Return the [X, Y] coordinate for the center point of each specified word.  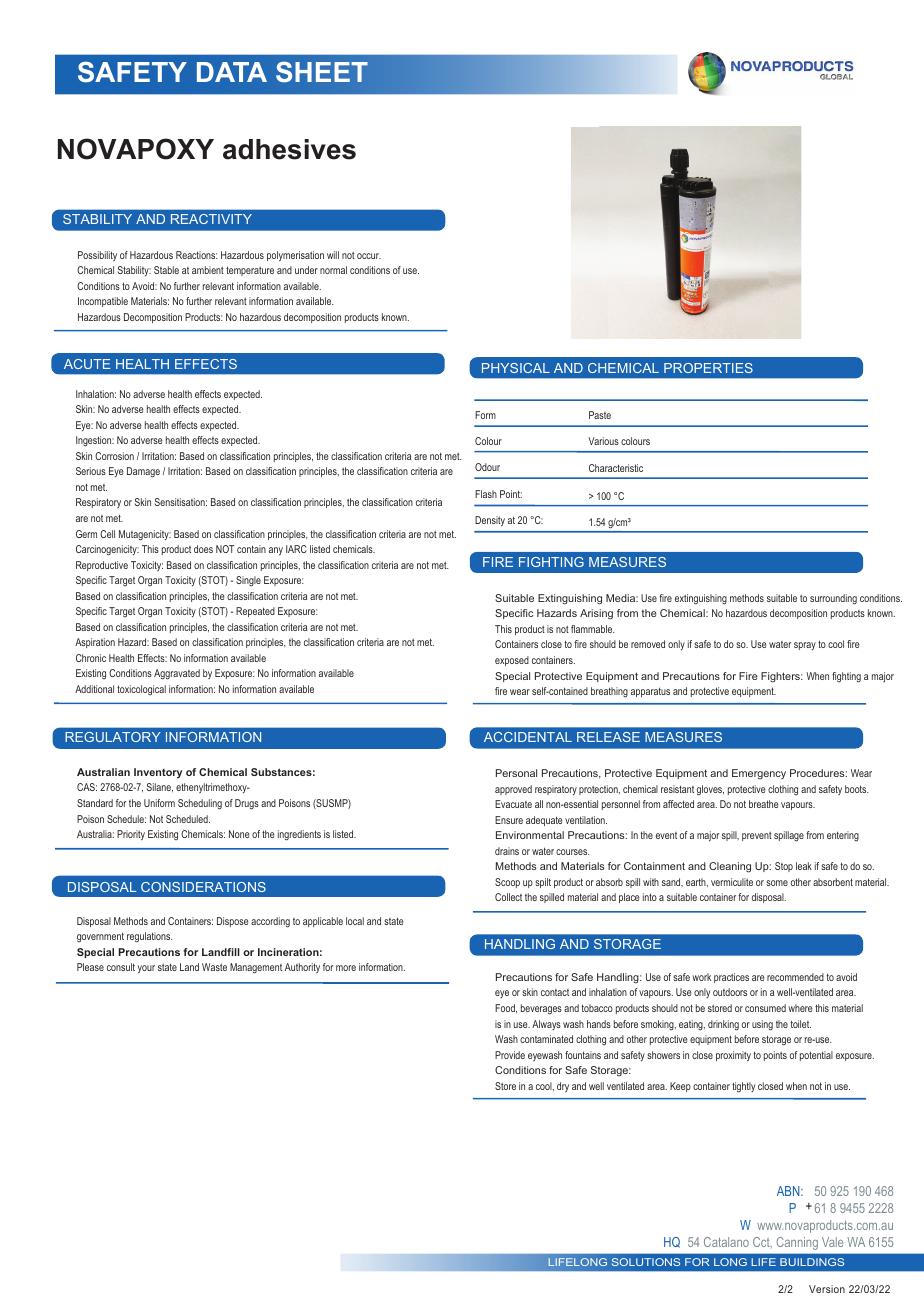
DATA [232, 72]
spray [805, 646]
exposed [512, 661]
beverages [541, 1009]
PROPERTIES [708, 368]
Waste [214, 967]
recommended [795, 977]
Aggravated [177, 674]
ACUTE [87, 364]
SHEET [322, 72]
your [146, 969]
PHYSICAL [516, 368]
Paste [600, 415]
